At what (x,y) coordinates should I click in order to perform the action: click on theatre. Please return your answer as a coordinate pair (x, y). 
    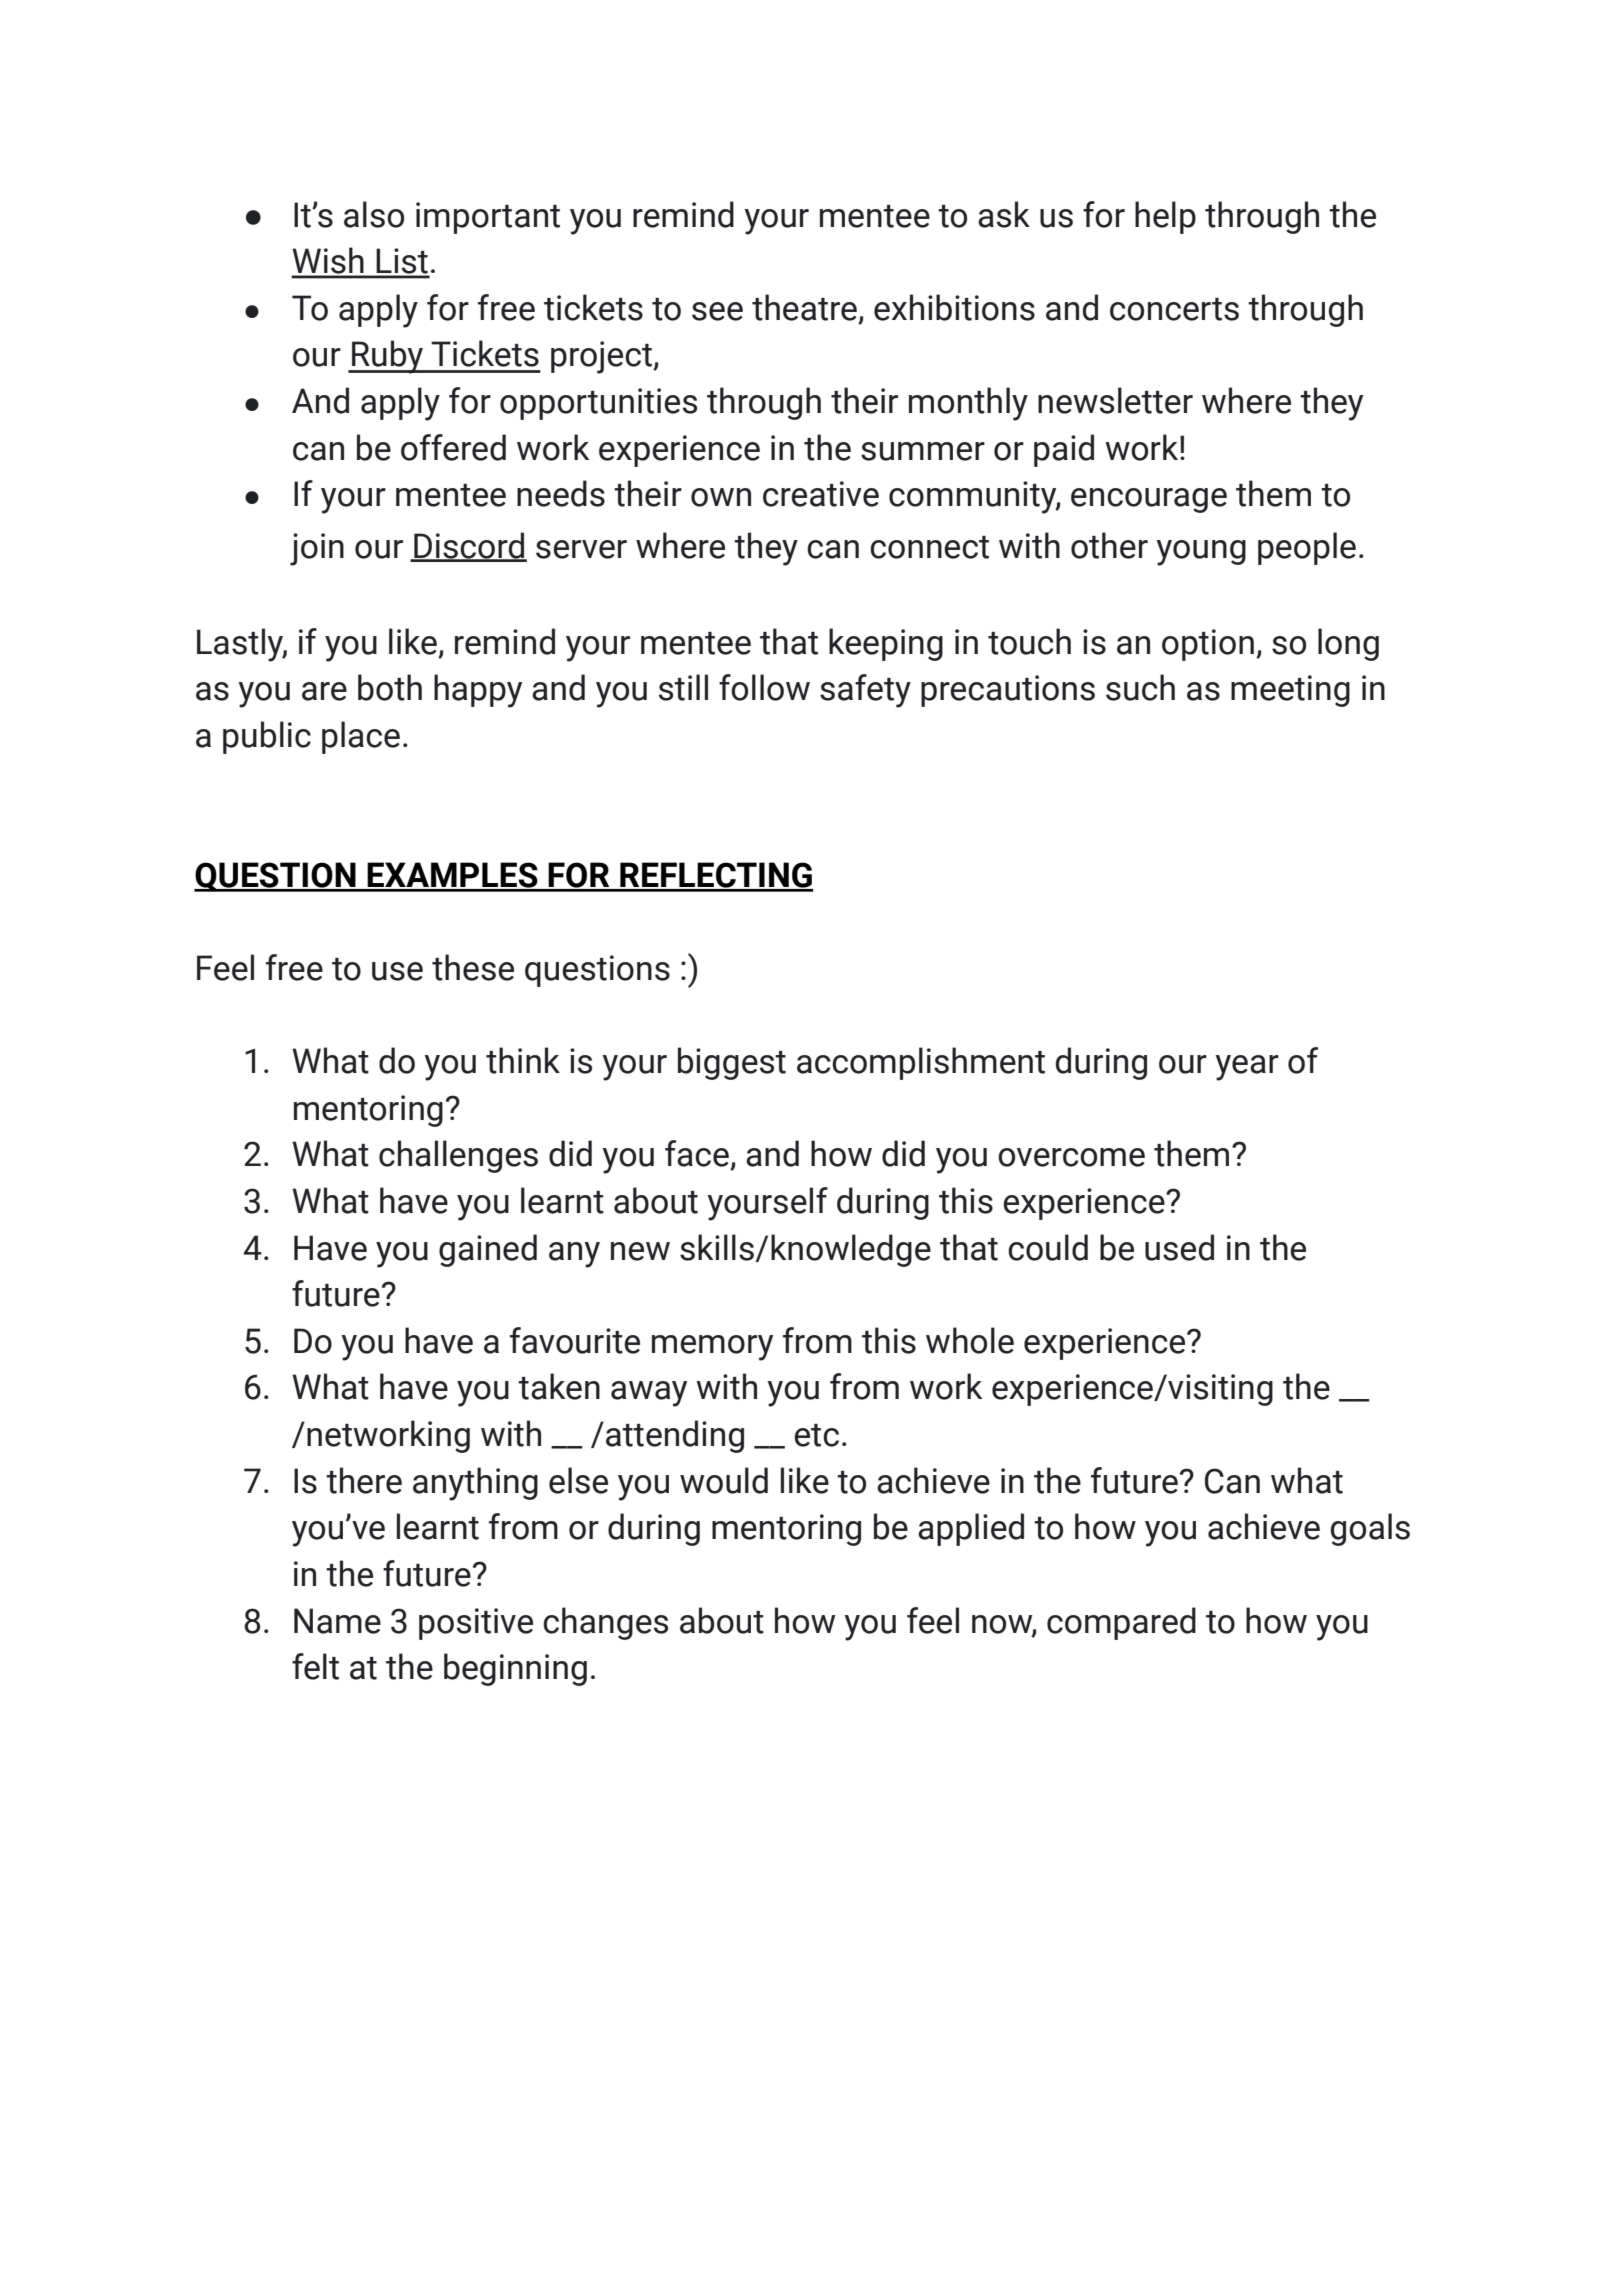
    Looking at the image, I should click on (804, 307).
